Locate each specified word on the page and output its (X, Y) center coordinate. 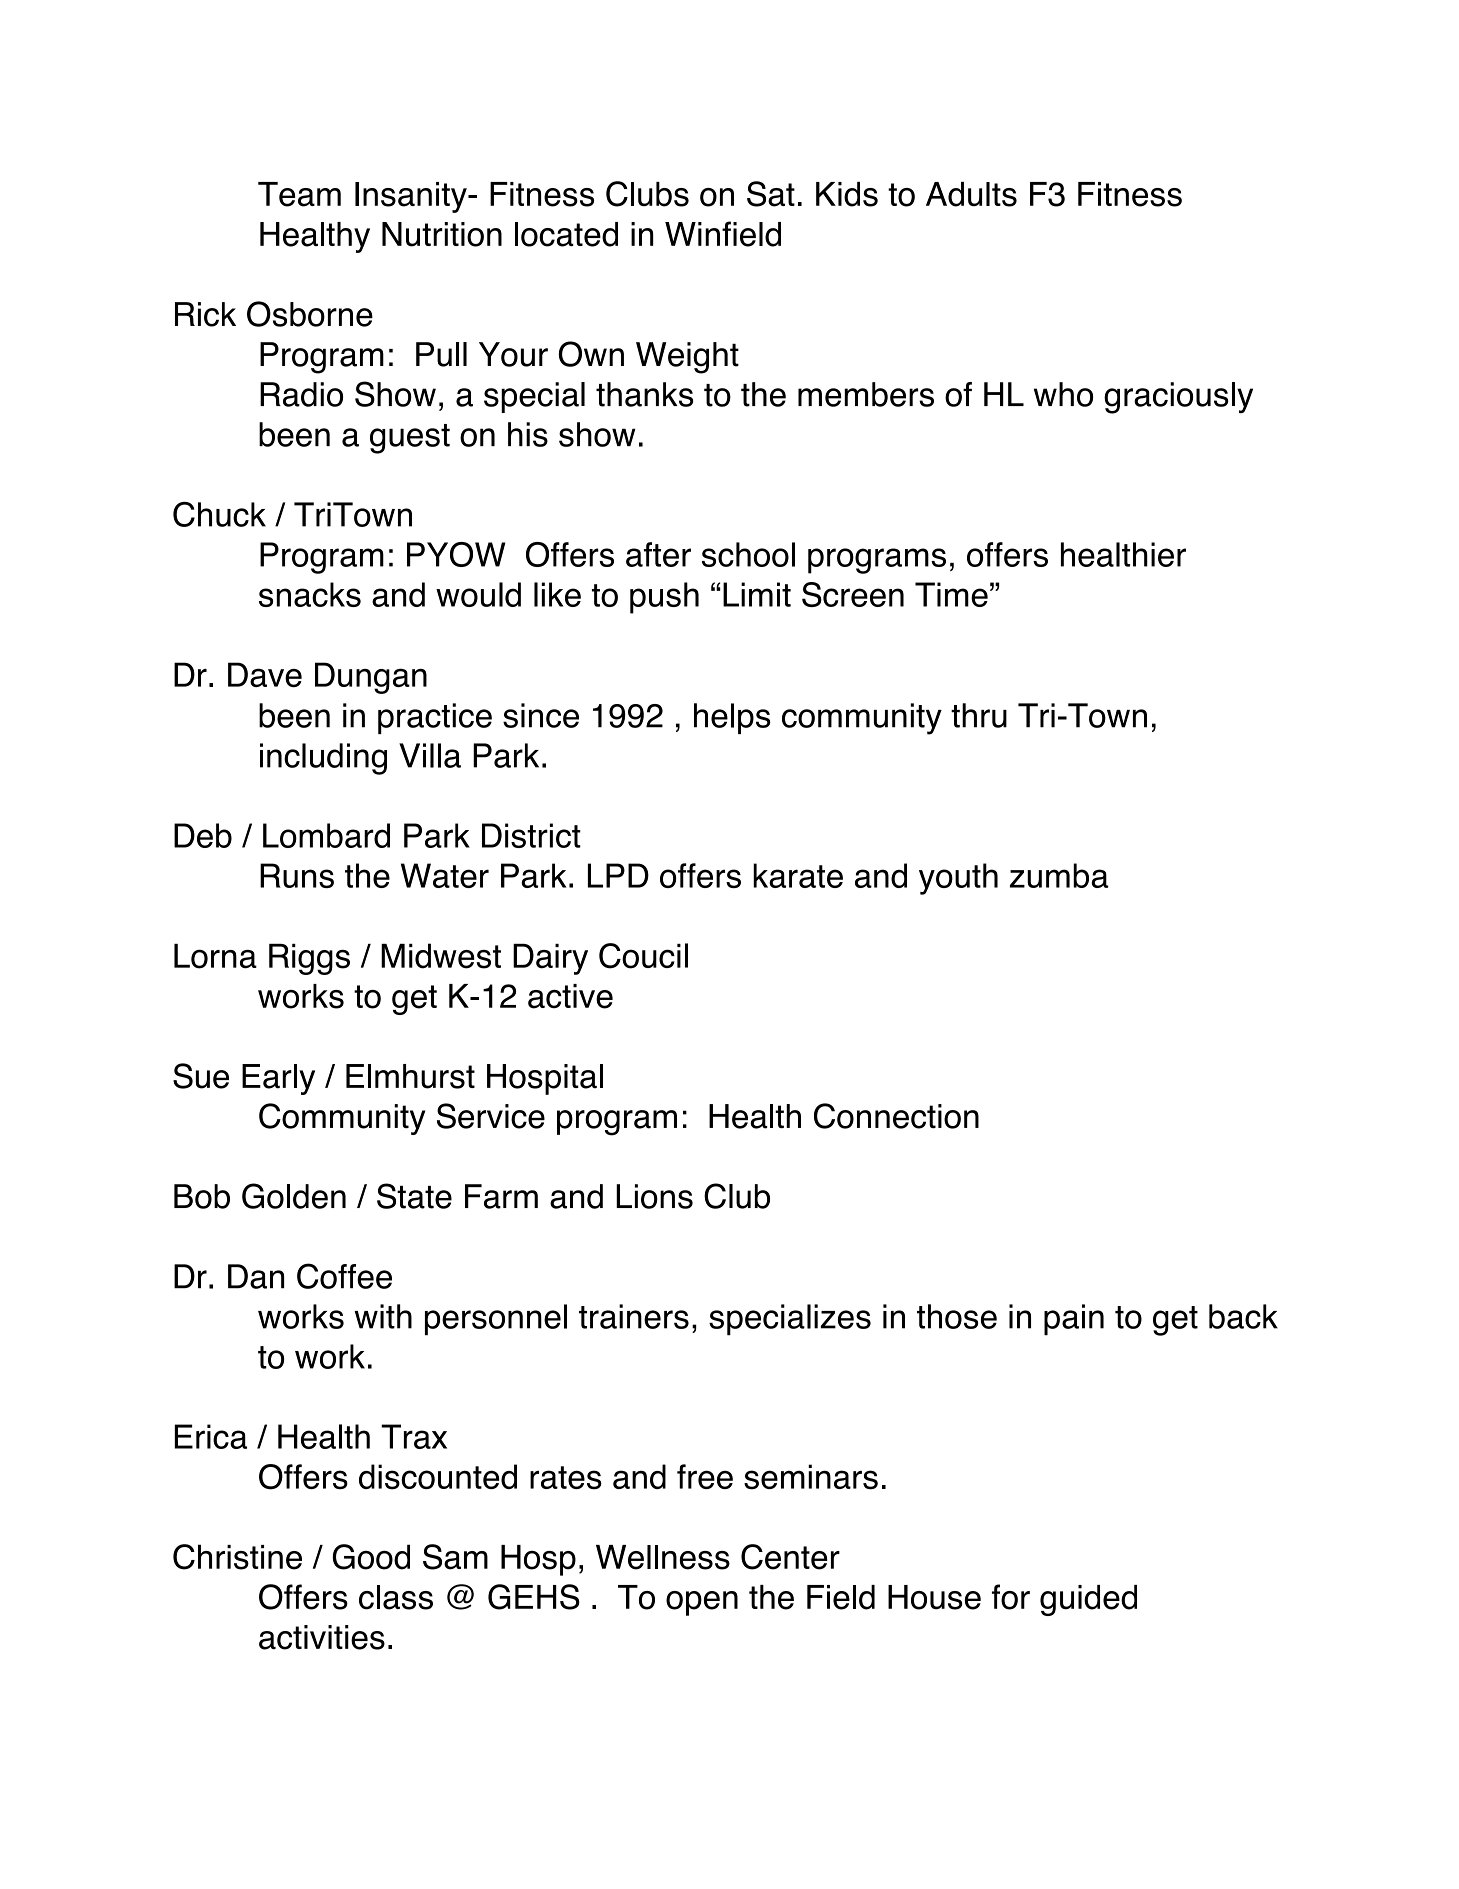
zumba (1059, 875)
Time (951, 594)
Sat (771, 194)
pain (1074, 1319)
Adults (971, 194)
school (748, 554)
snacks (310, 594)
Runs (297, 875)
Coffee (344, 1276)
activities (322, 1637)
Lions (654, 1196)
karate (798, 875)
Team (299, 194)
